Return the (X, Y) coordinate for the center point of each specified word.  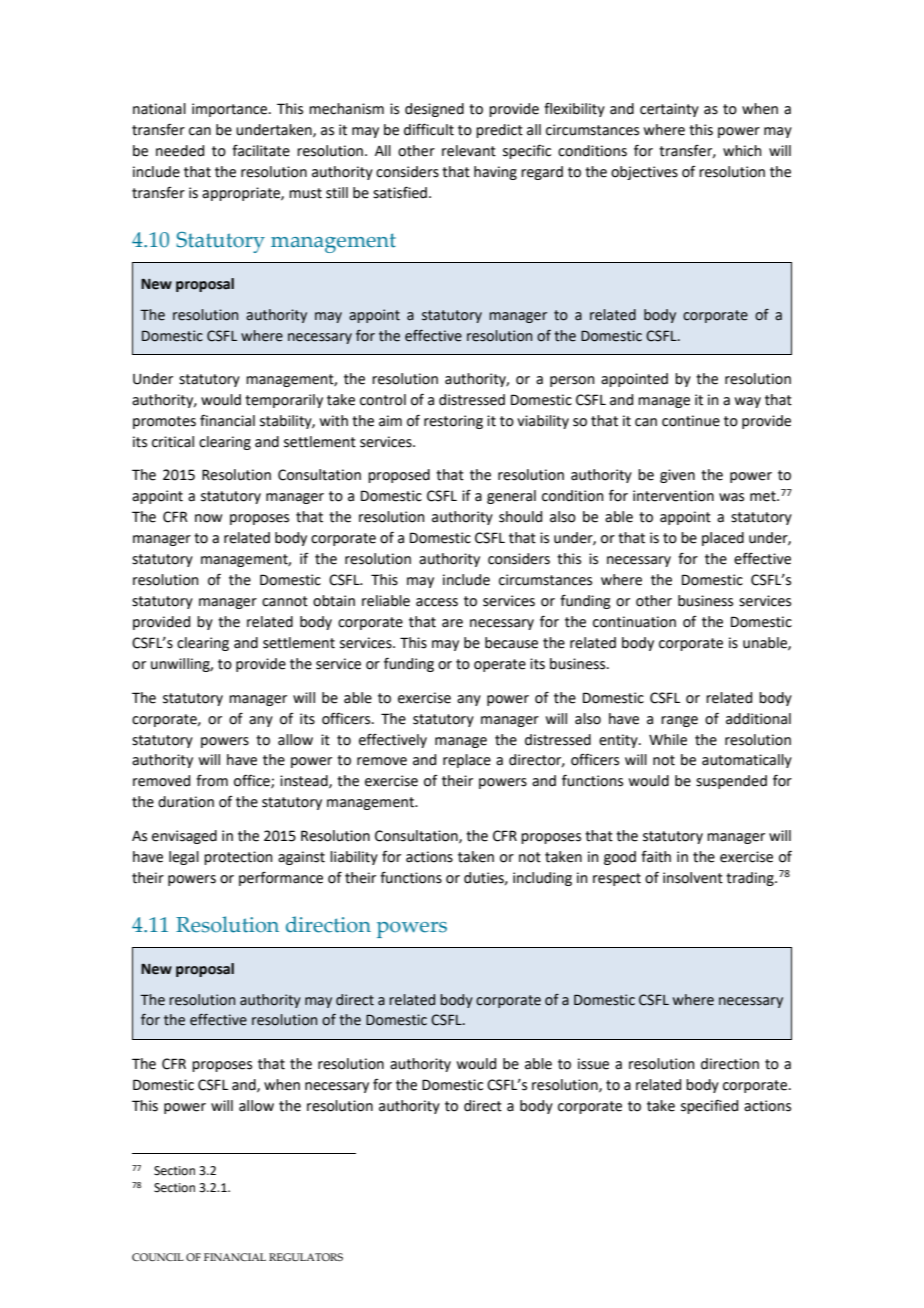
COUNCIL (158, 1257)
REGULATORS (306, 1257)
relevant (469, 151)
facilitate (261, 151)
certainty (669, 110)
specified (709, 1107)
